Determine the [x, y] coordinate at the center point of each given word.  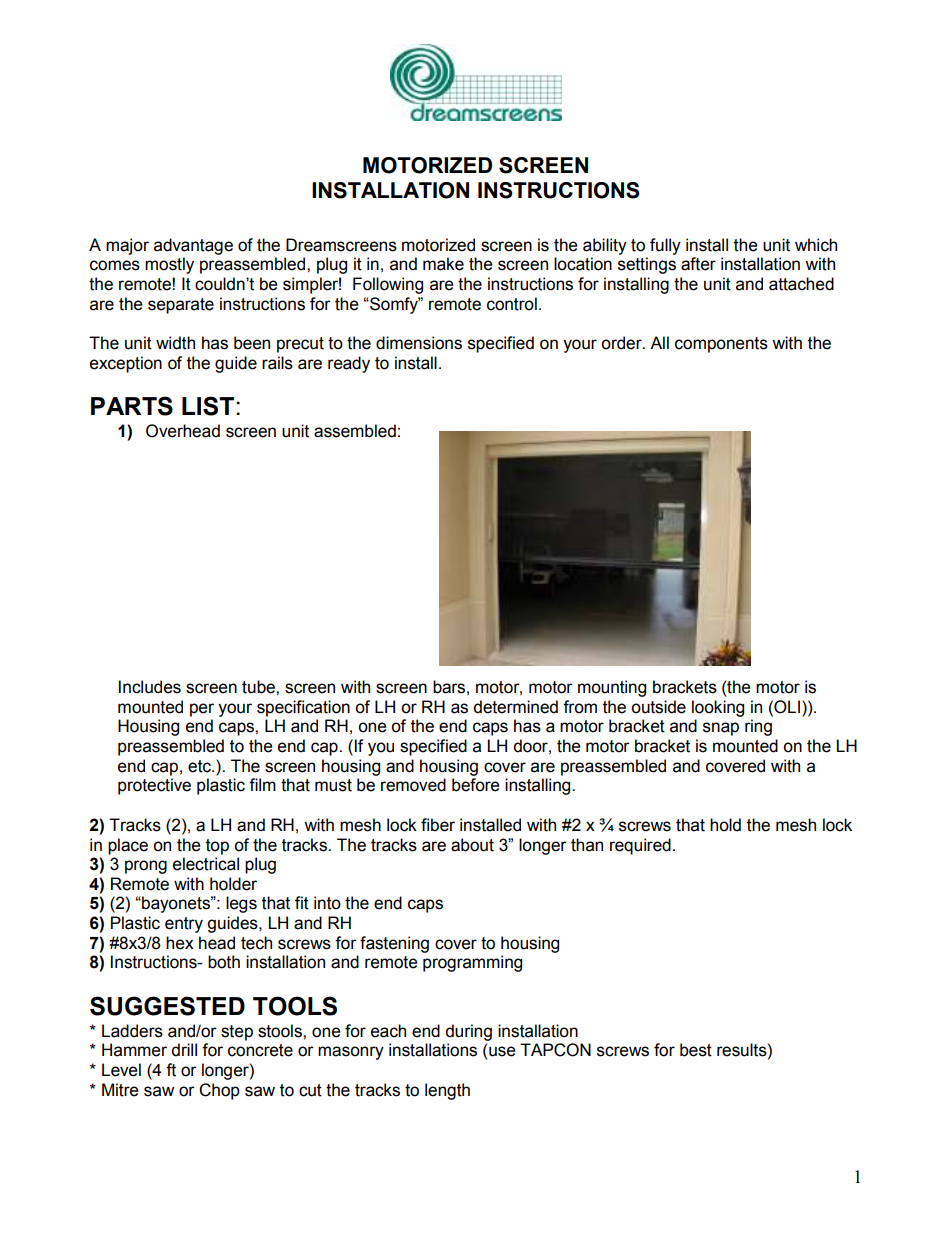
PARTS [132, 406]
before [476, 785]
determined [515, 707]
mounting [612, 688]
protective [154, 786]
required [640, 846]
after [698, 264]
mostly [169, 265]
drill [184, 1050]
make [443, 264]
